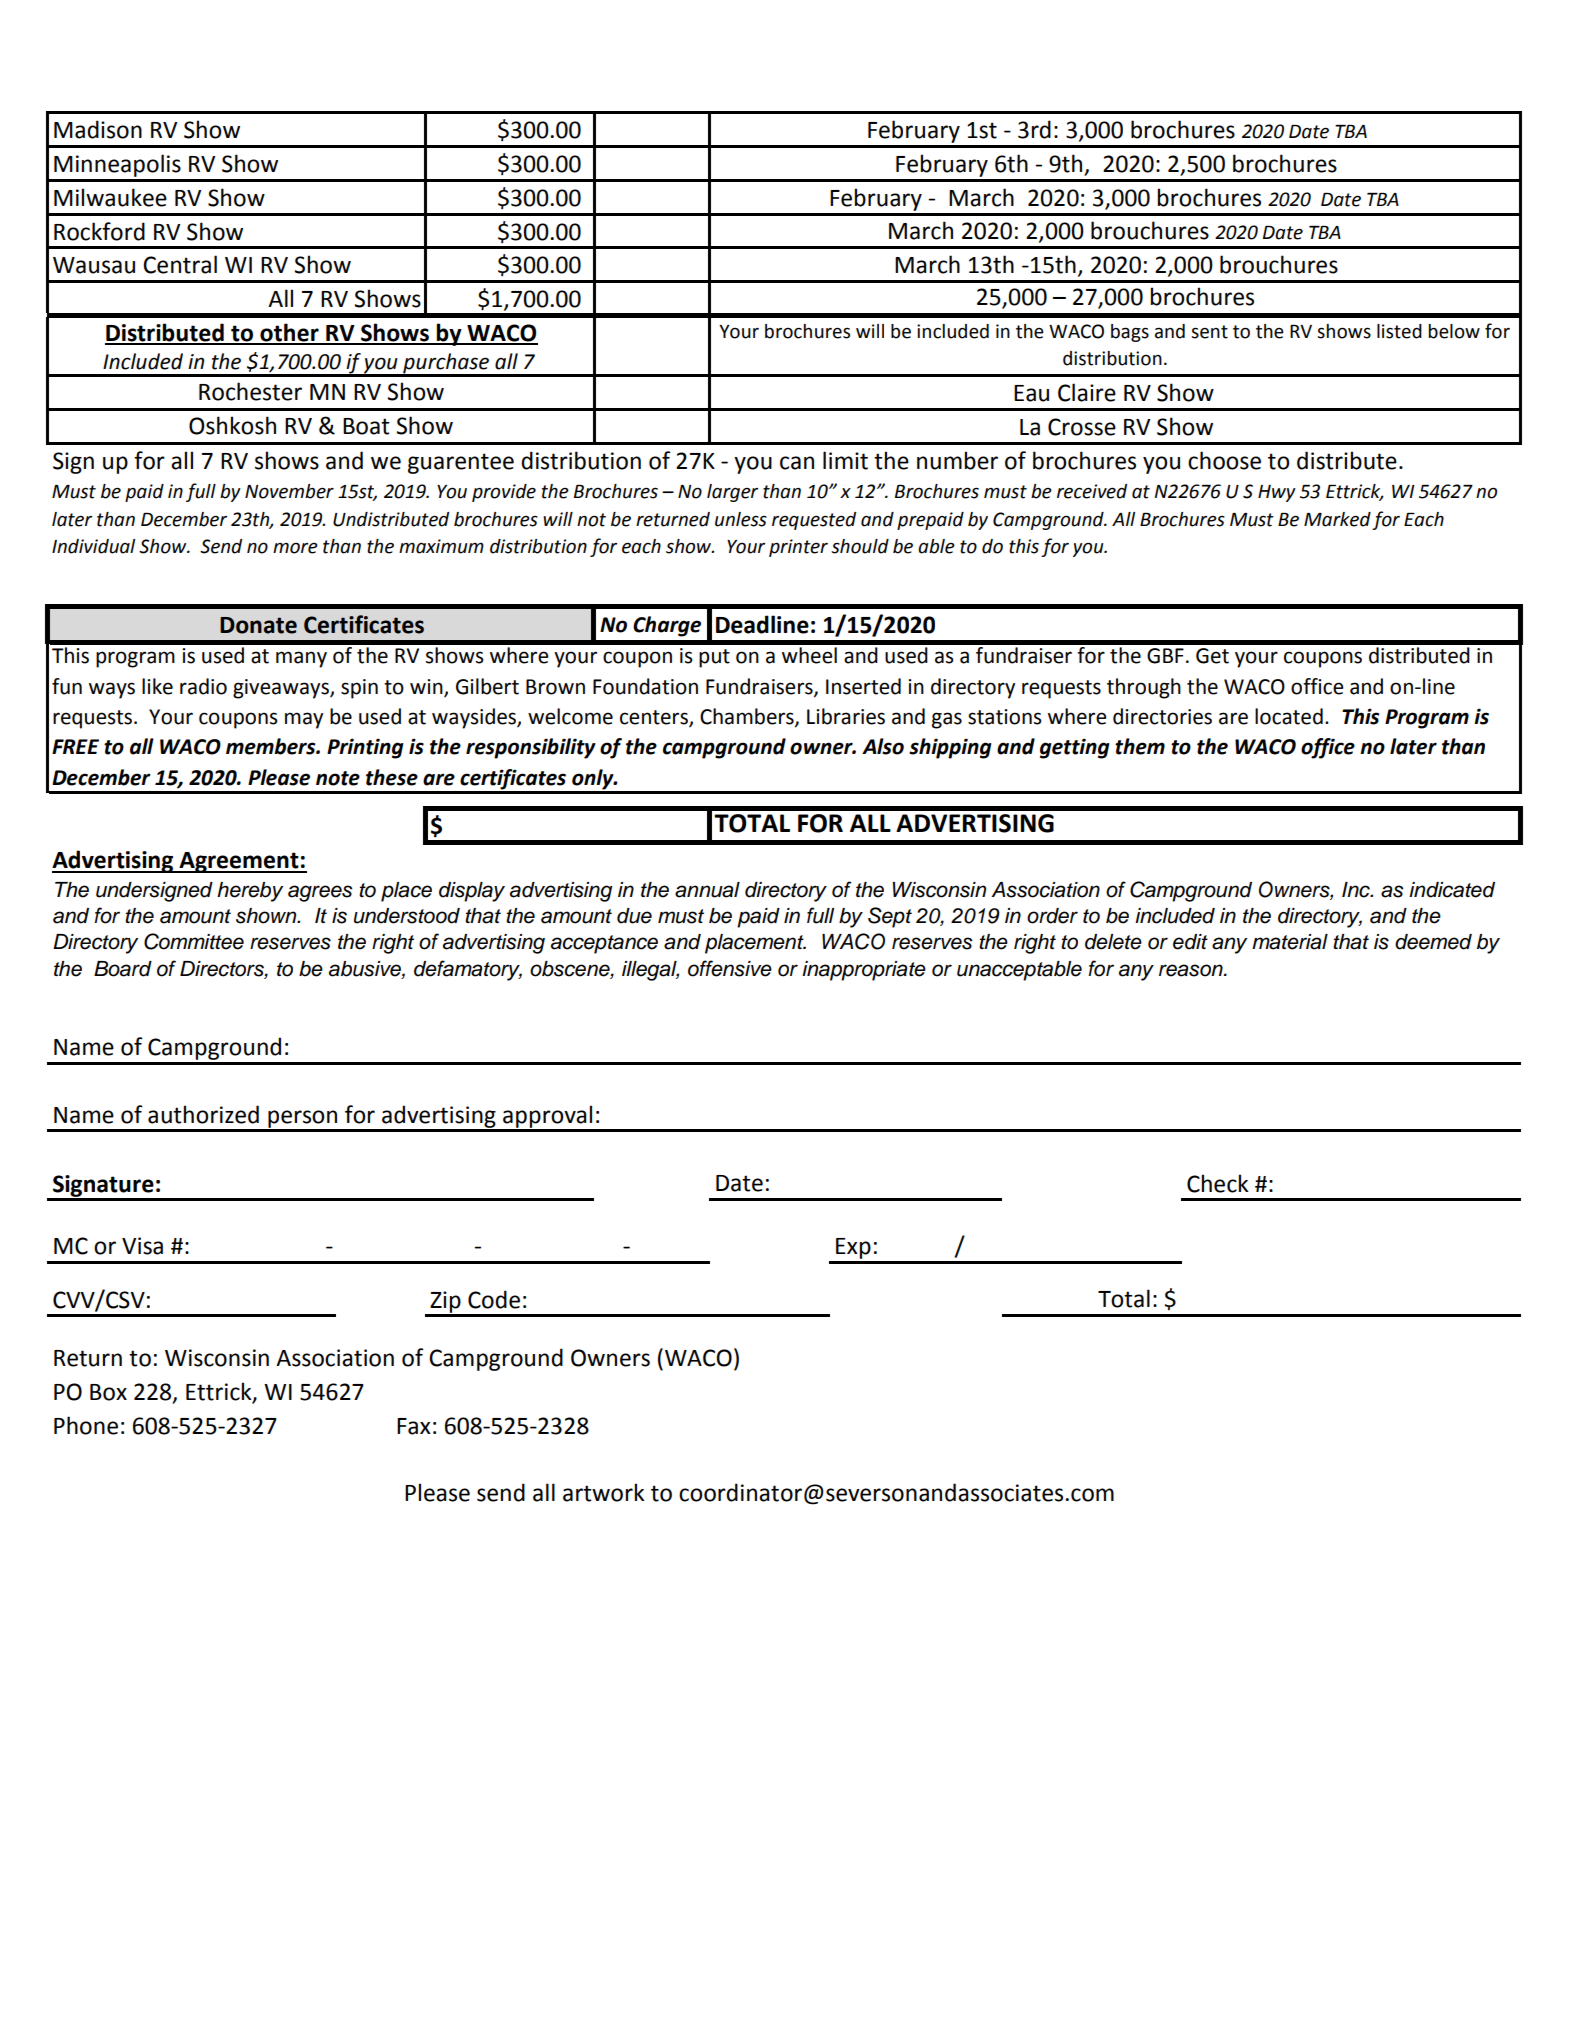  What do you see at coordinates (1209, 332) in the screenshot?
I see `sent` at bounding box center [1209, 332].
